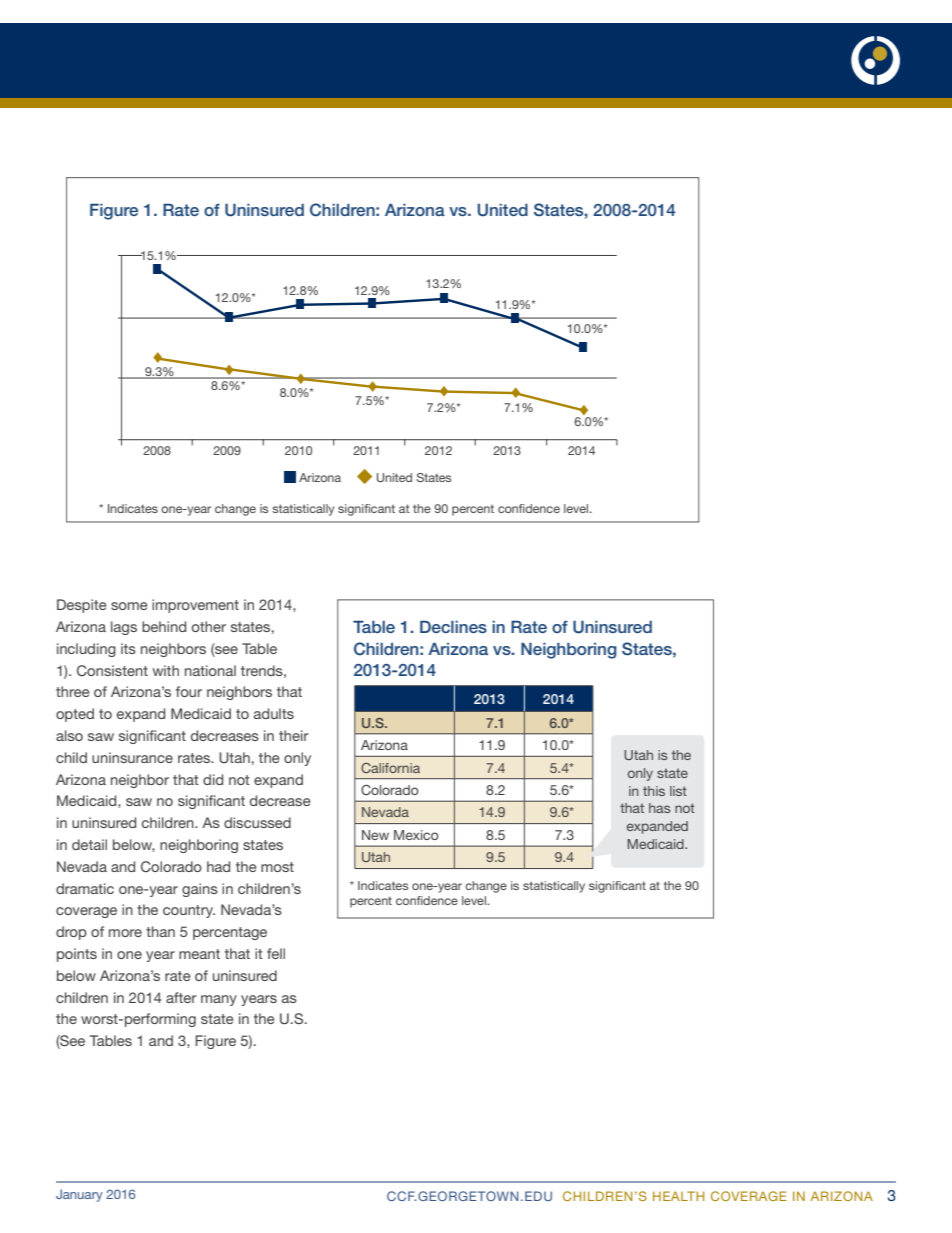  I want to click on New, so click(375, 835).
